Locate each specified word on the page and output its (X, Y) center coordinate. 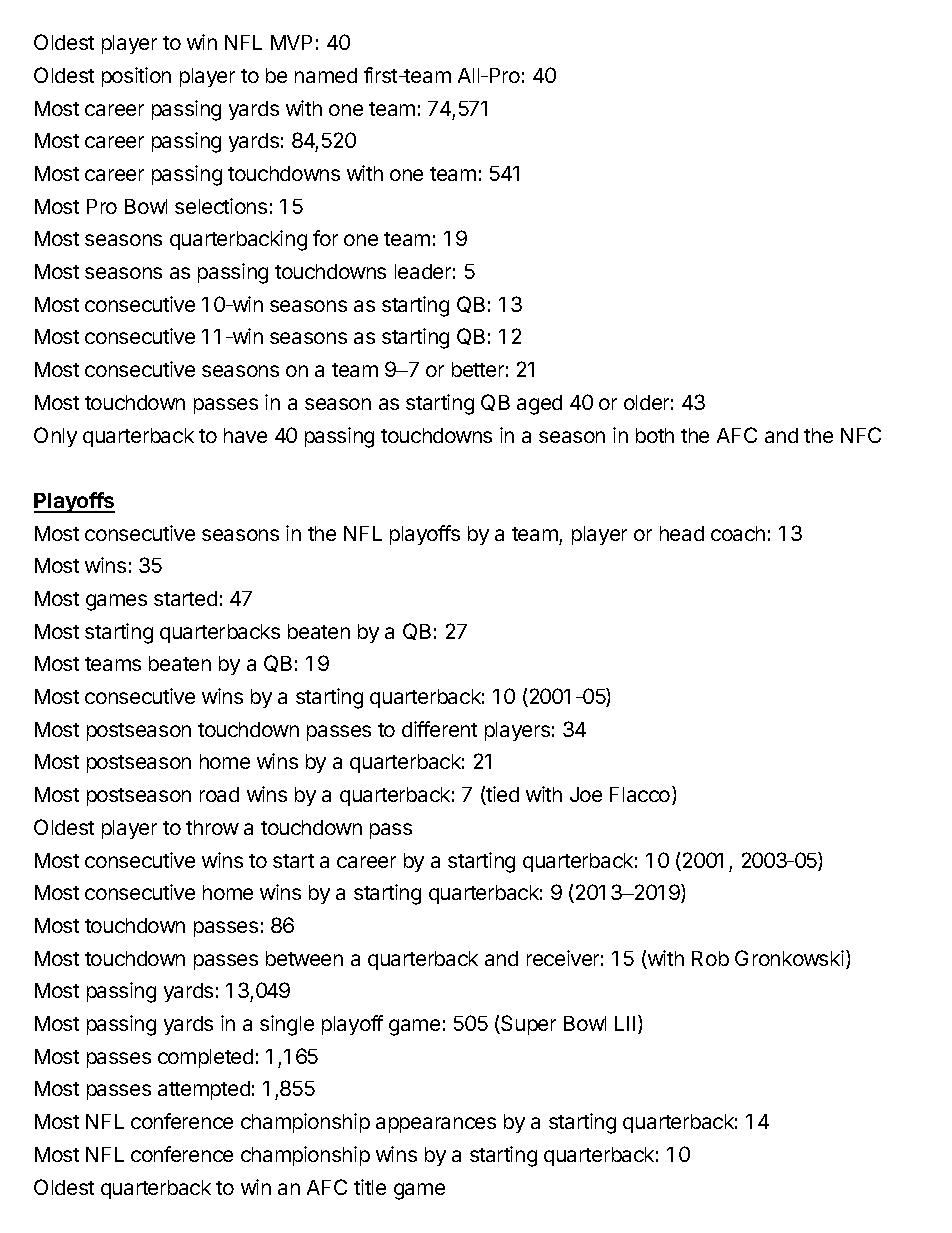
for (325, 238)
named (326, 75)
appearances (436, 1125)
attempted (204, 1090)
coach (738, 533)
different (439, 729)
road (219, 794)
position (136, 77)
